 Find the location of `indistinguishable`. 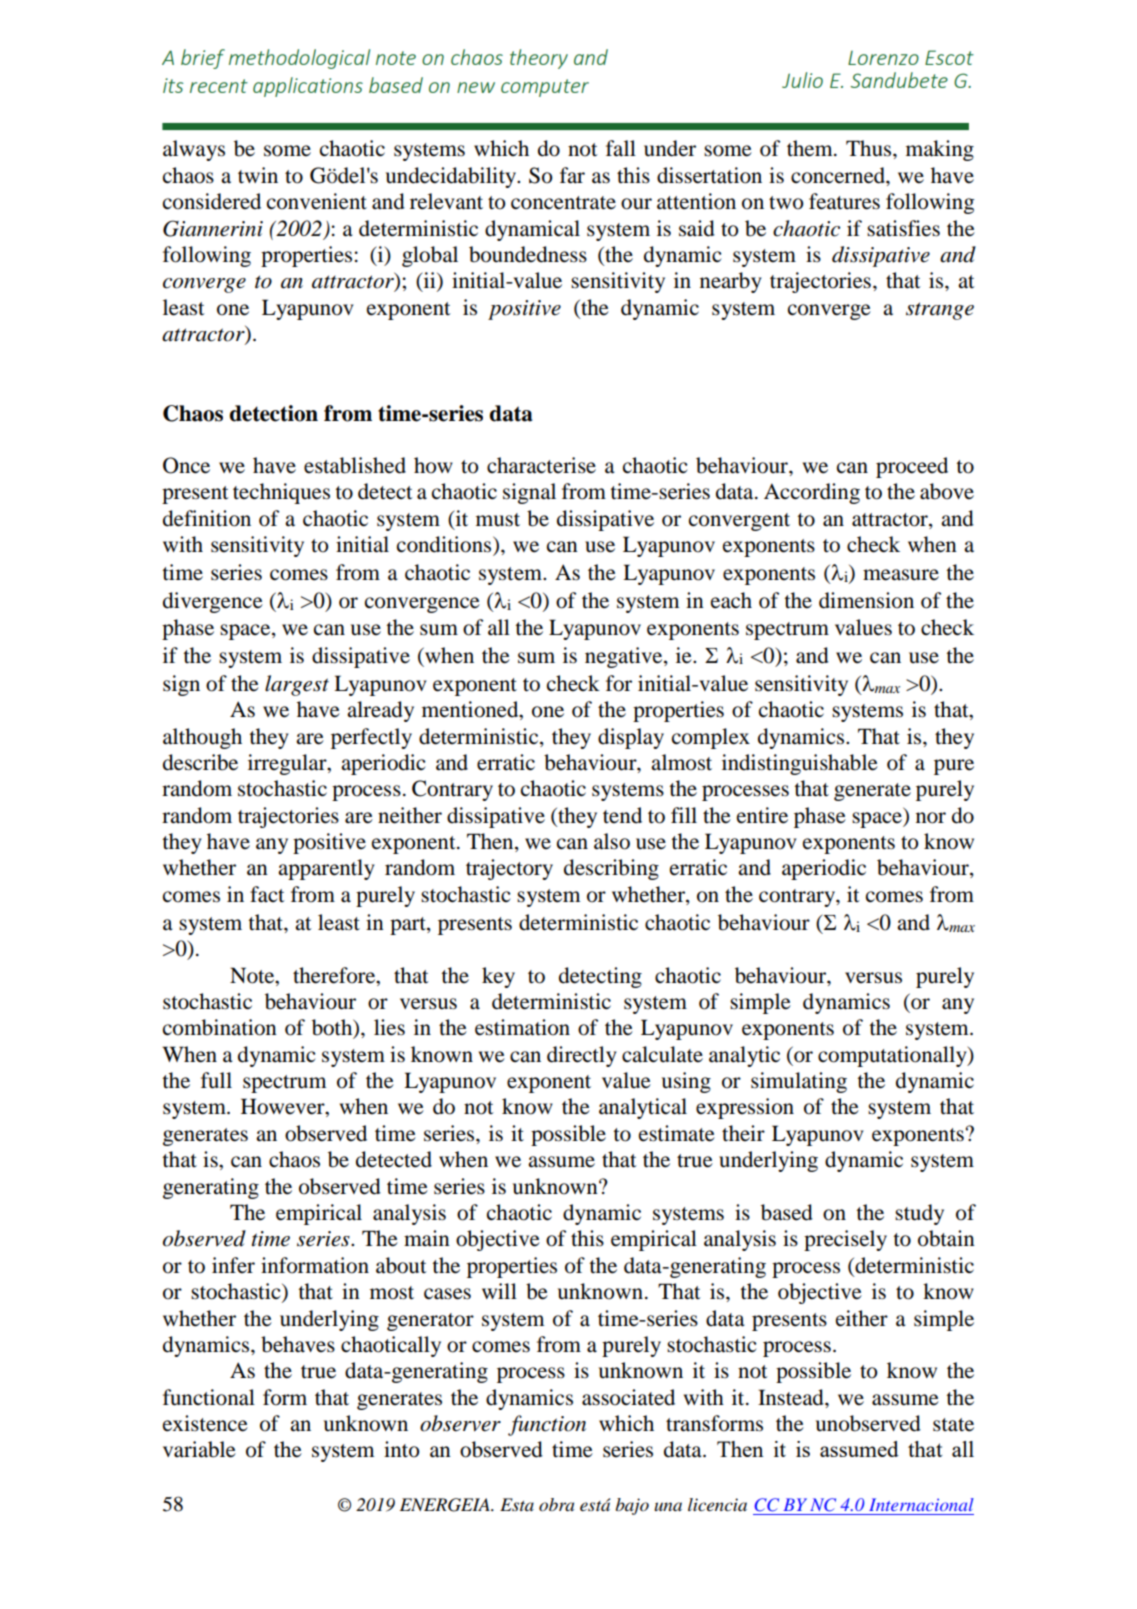

indistinguishable is located at coordinates (800, 764).
